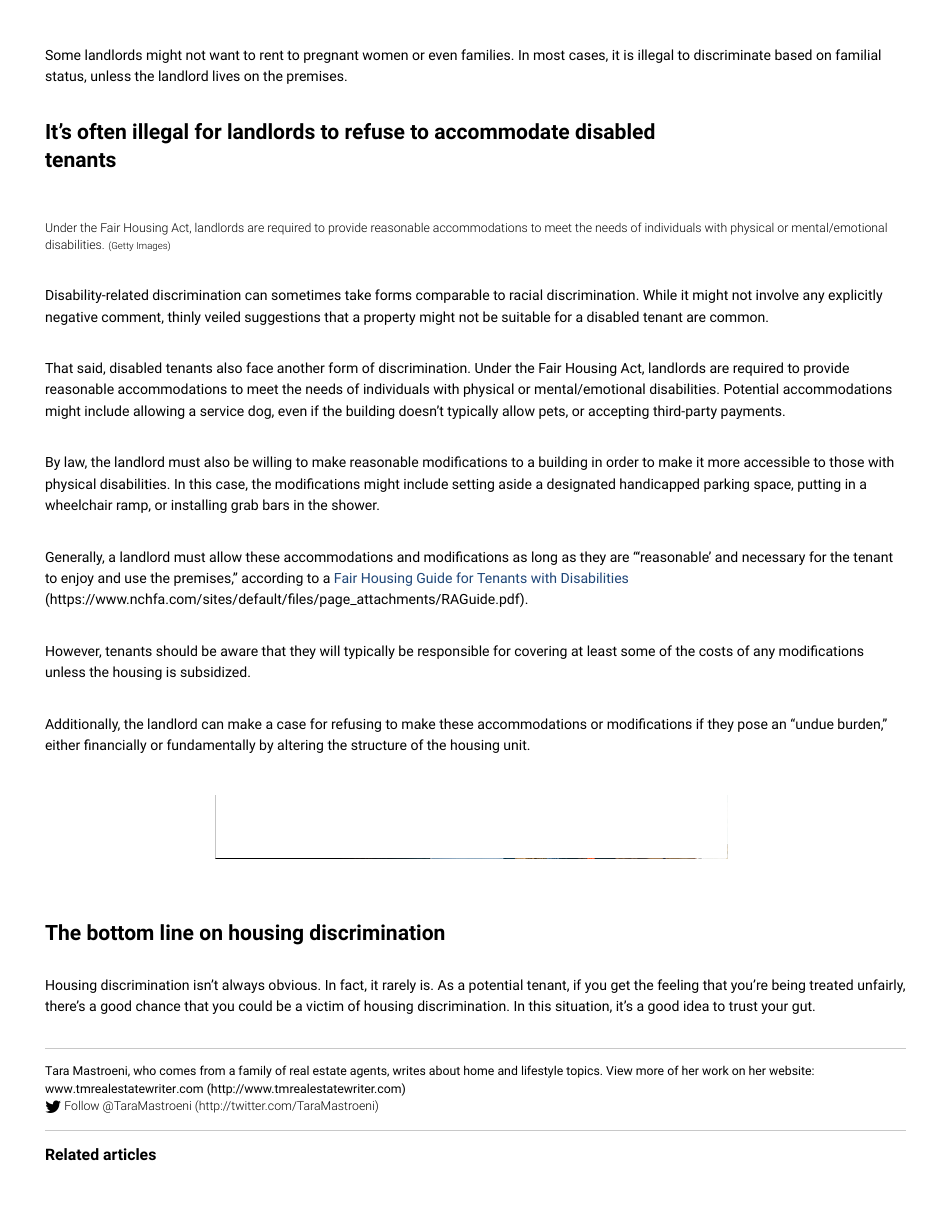 Image resolution: width=952 pixels, height=1232 pixels. What do you see at coordinates (738, 318) in the page?
I see `common` at bounding box center [738, 318].
